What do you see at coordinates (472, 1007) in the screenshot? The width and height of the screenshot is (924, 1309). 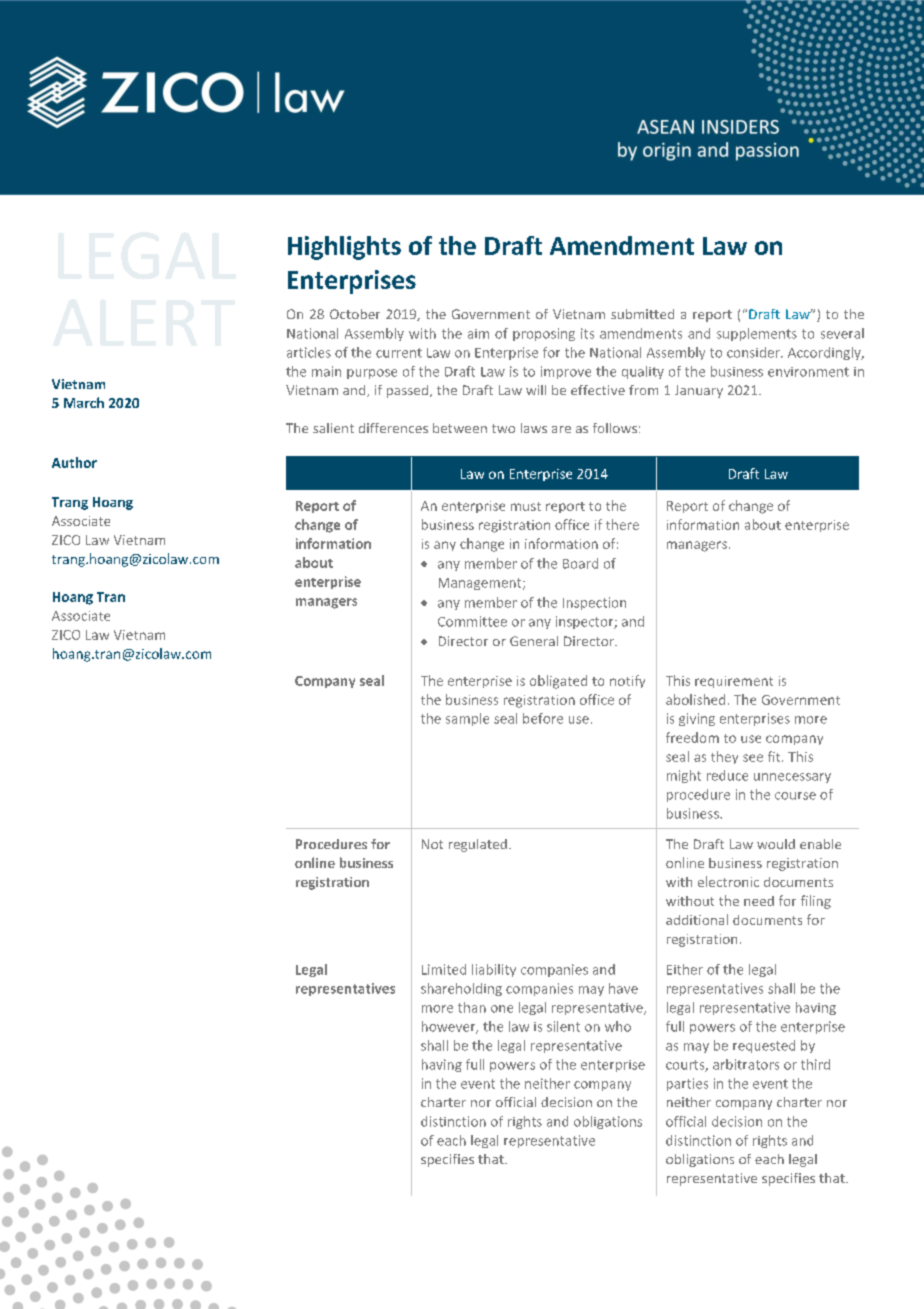 I see `than` at bounding box center [472, 1007].
